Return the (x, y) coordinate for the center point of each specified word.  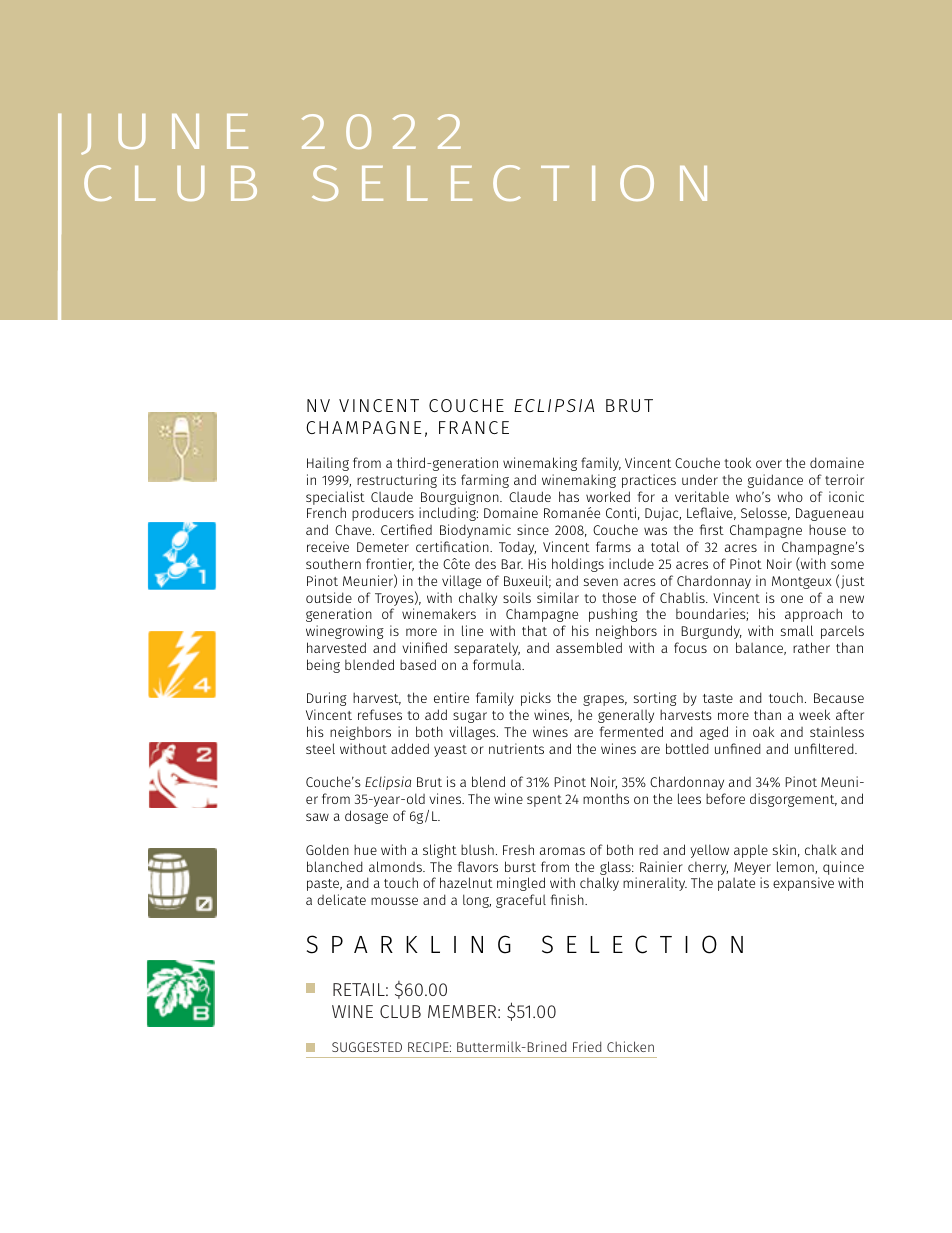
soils (517, 597)
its (449, 479)
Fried (587, 1046)
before (725, 798)
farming (485, 481)
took (738, 462)
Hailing (328, 464)
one (792, 599)
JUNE (164, 134)
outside (329, 597)
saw (317, 817)
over (769, 464)
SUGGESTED (367, 1047)
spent (544, 801)
